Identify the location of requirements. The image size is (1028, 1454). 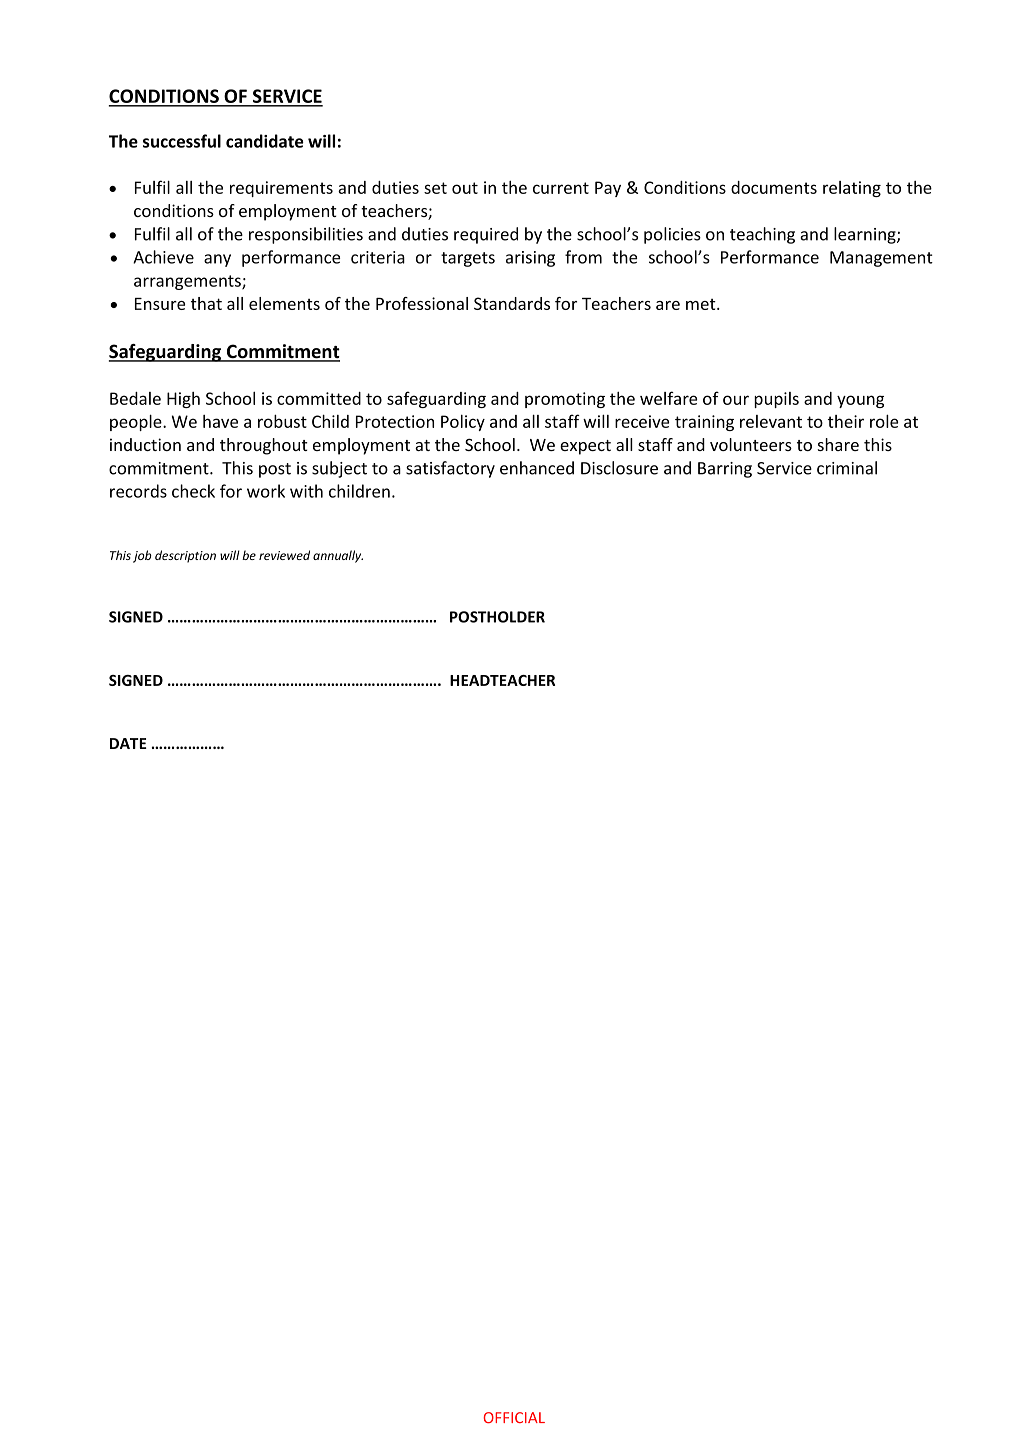
(281, 189).
